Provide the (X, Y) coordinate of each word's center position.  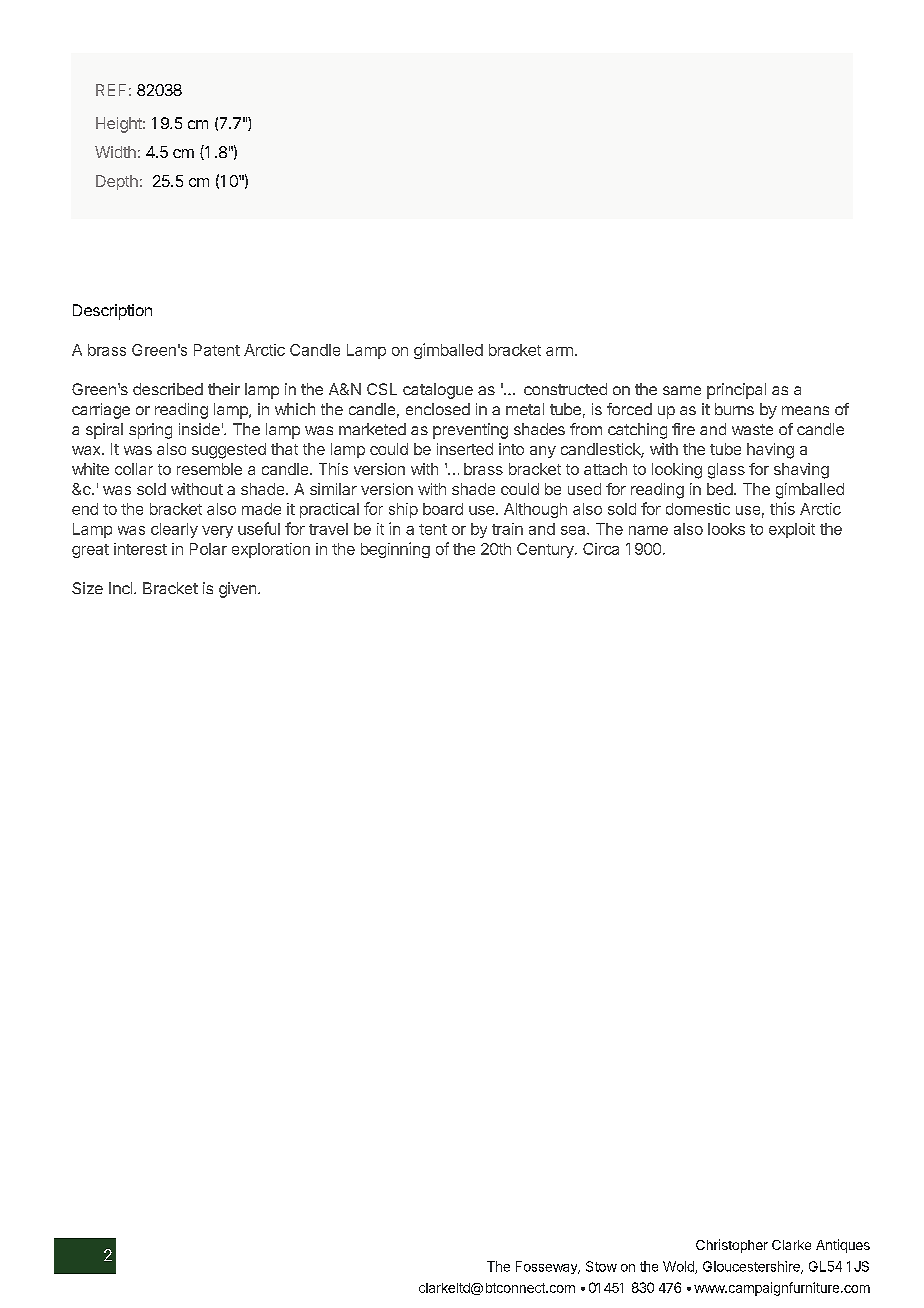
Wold (679, 1267)
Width (115, 152)
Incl (120, 588)
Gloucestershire (752, 1267)
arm (559, 351)
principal (736, 391)
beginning (395, 550)
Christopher (732, 1246)
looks (726, 529)
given (239, 590)
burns (734, 409)
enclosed (438, 409)
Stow (601, 1266)
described (168, 389)
